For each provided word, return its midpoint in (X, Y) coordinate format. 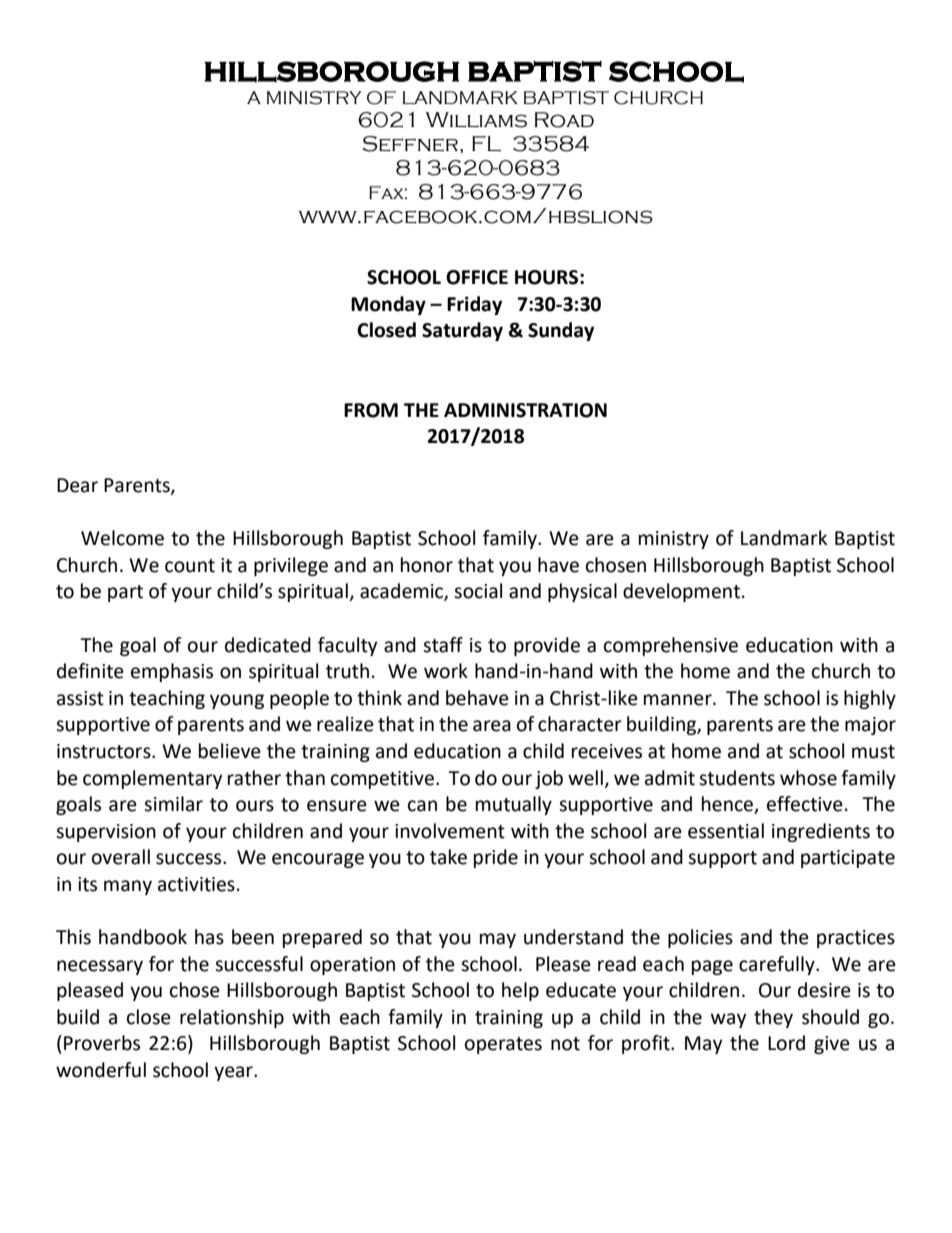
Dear (77, 485)
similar (173, 804)
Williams (476, 120)
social (478, 591)
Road (564, 120)
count (190, 566)
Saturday (462, 331)
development (681, 592)
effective (805, 804)
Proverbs (102, 1043)
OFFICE (477, 277)
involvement (450, 831)
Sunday (561, 331)
